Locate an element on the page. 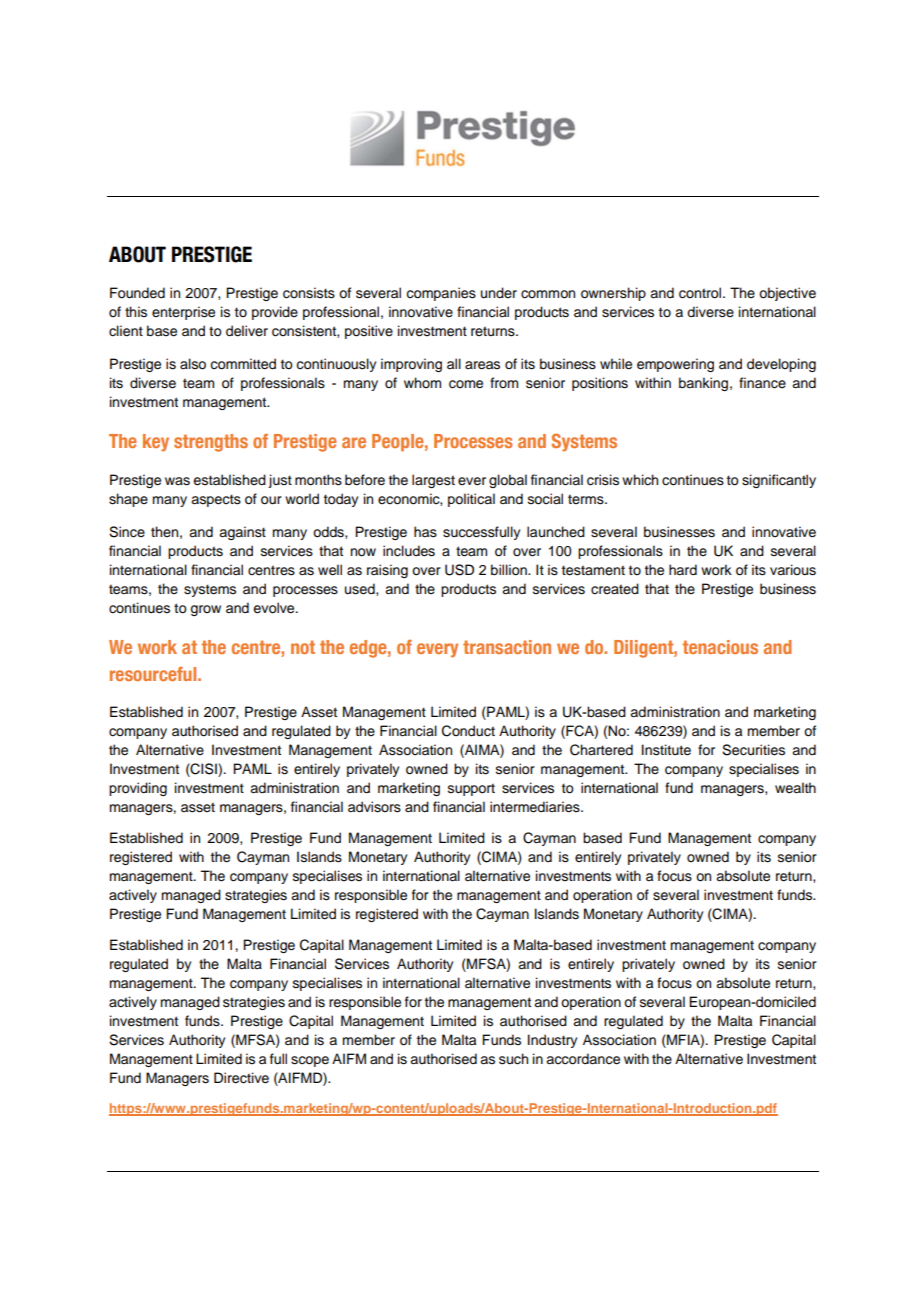 The width and height of the image is (924, 1308). control is located at coordinates (700, 293).
